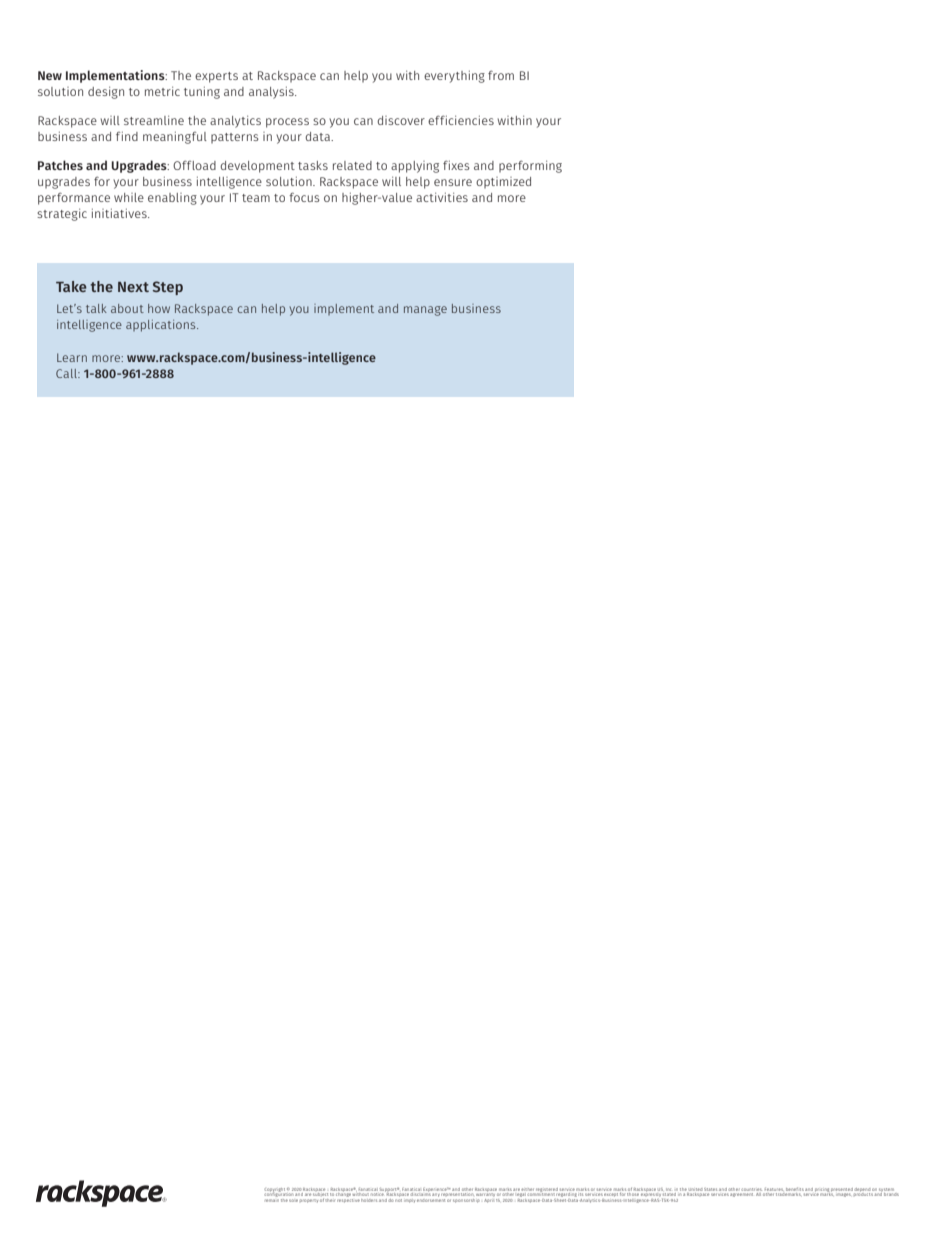  Describe the element at coordinates (695, 1189) in the screenshot. I see `United` at that location.
